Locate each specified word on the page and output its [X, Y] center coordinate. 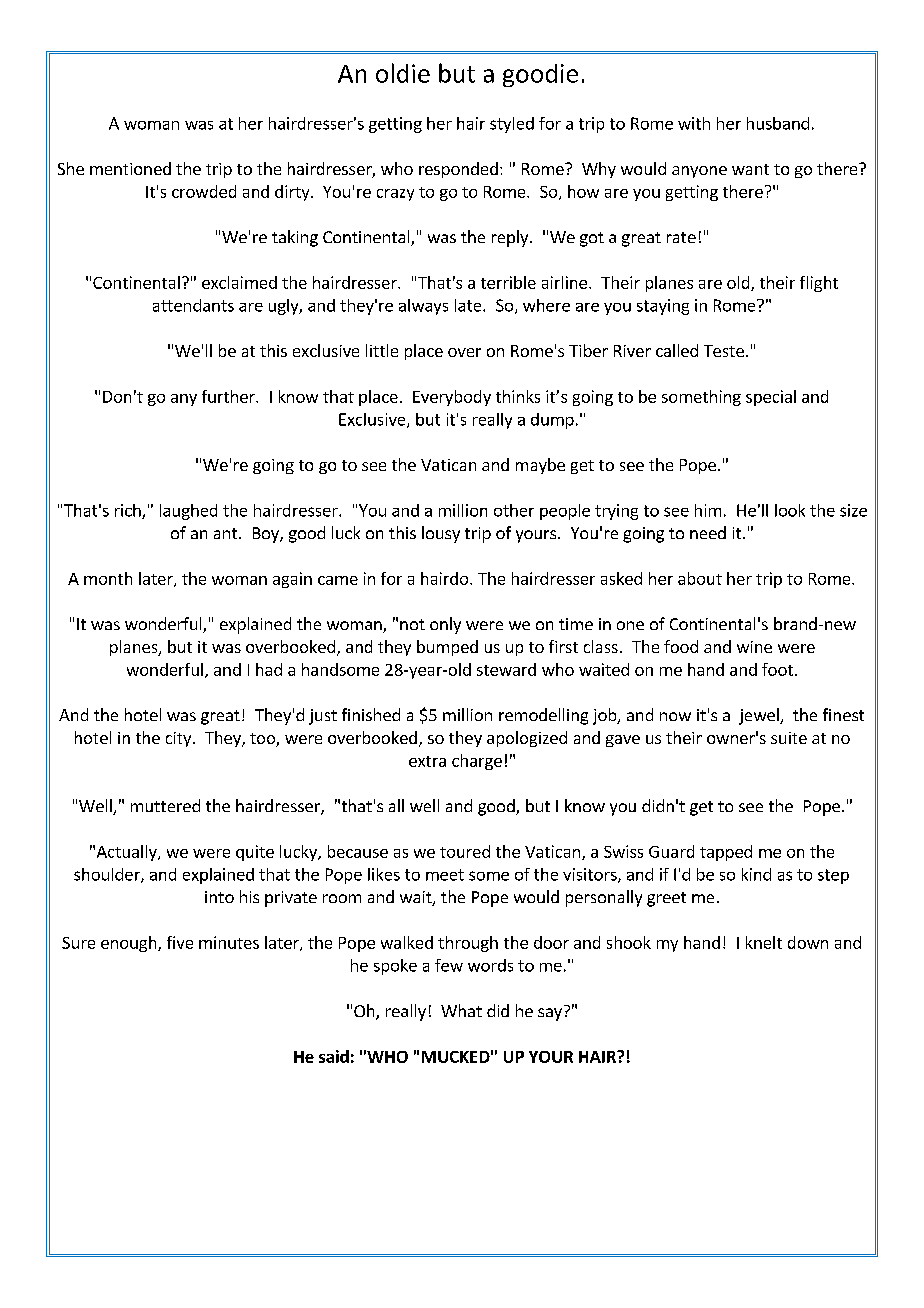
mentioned [130, 168]
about [700, 578]
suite [789, 738]
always [423, 307]
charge [477, 762]
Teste [724, 351]
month [108, 578]
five [180, 942]
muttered [165, 805]
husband [778, 123]
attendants [193, 305]
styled [512, 125]
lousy [441, 534]
